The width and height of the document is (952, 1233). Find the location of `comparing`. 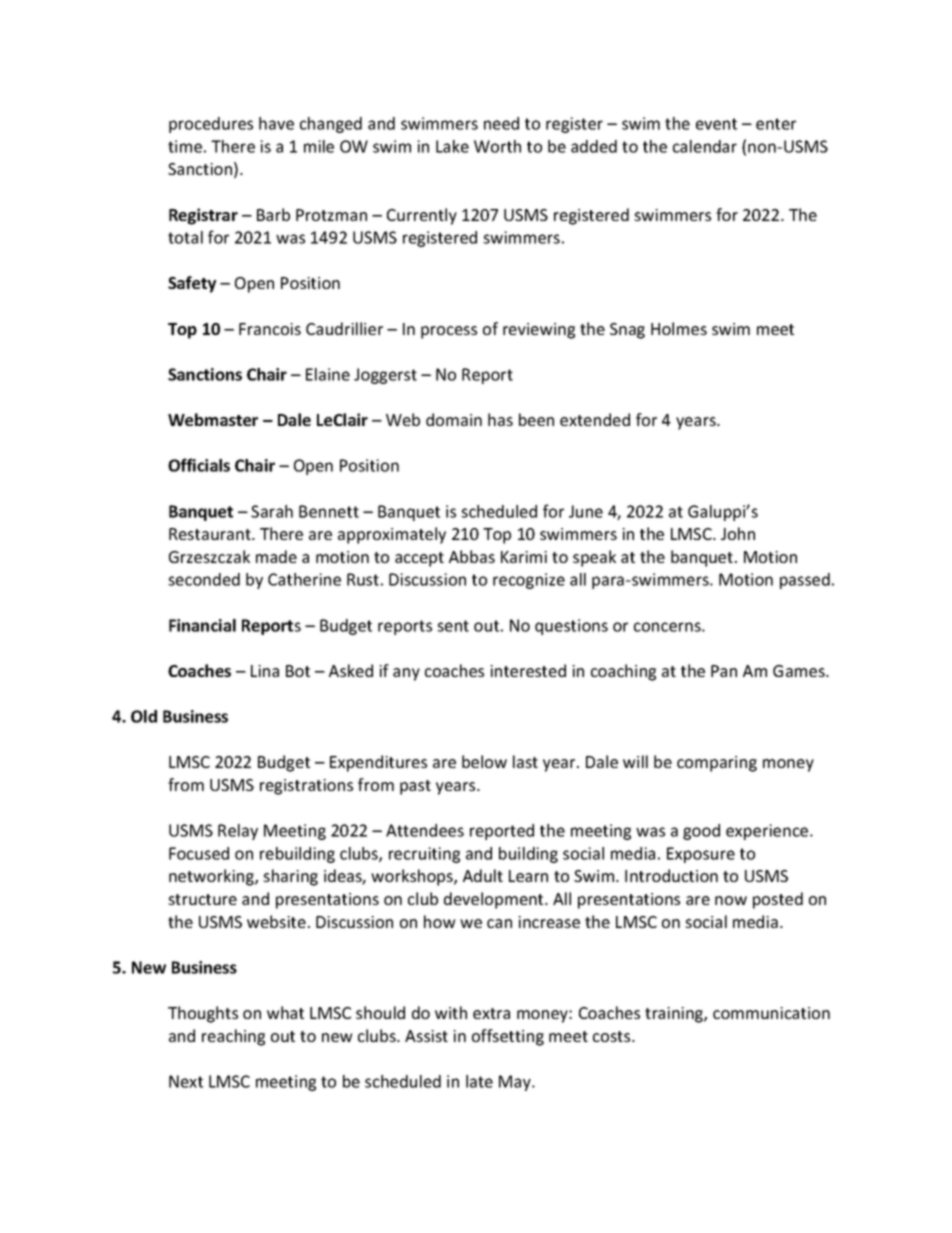

comparing is located at coordinates (717, 764).
